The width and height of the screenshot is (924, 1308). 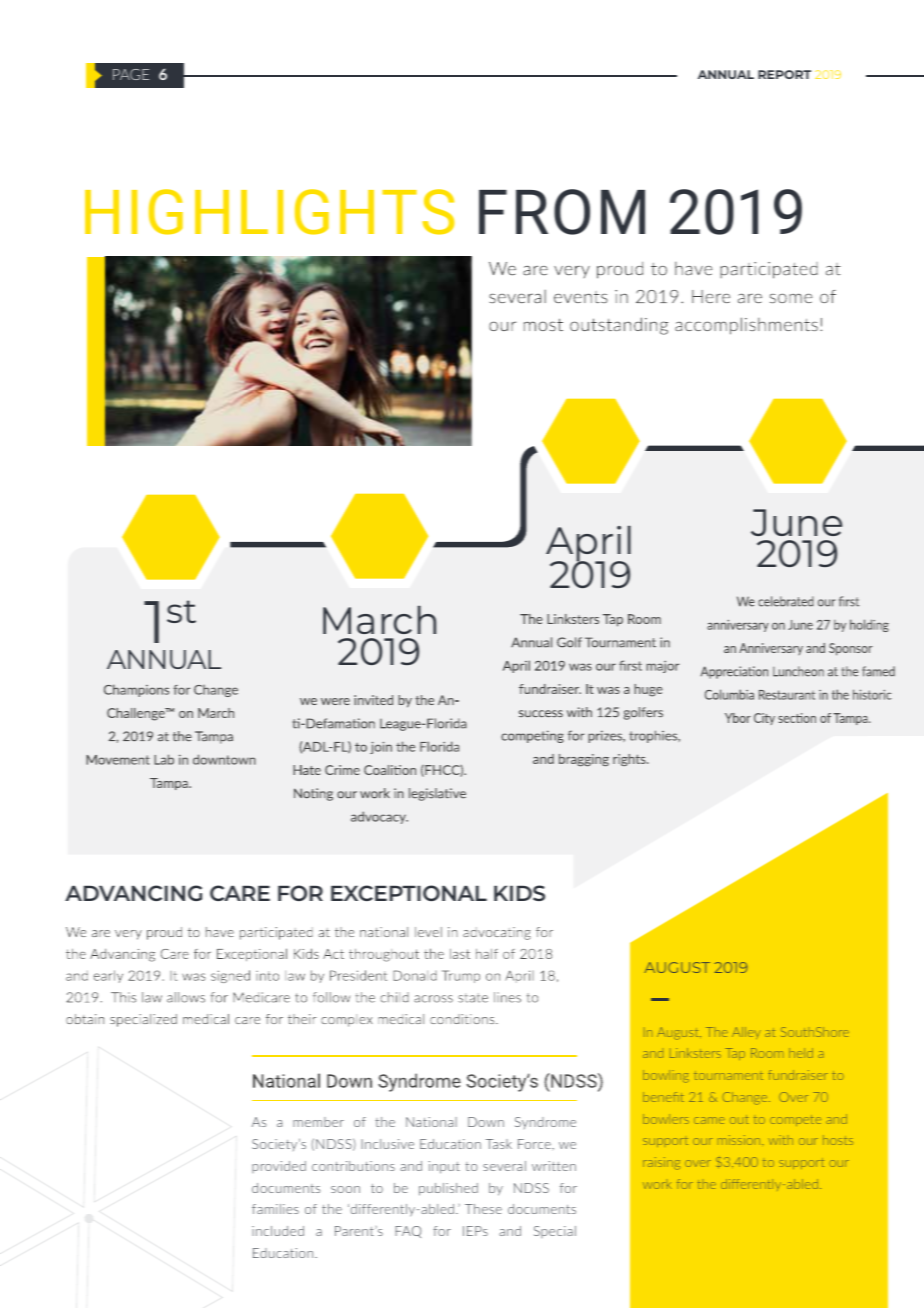 I want to click on FROM, so click(x=562, y=212).
